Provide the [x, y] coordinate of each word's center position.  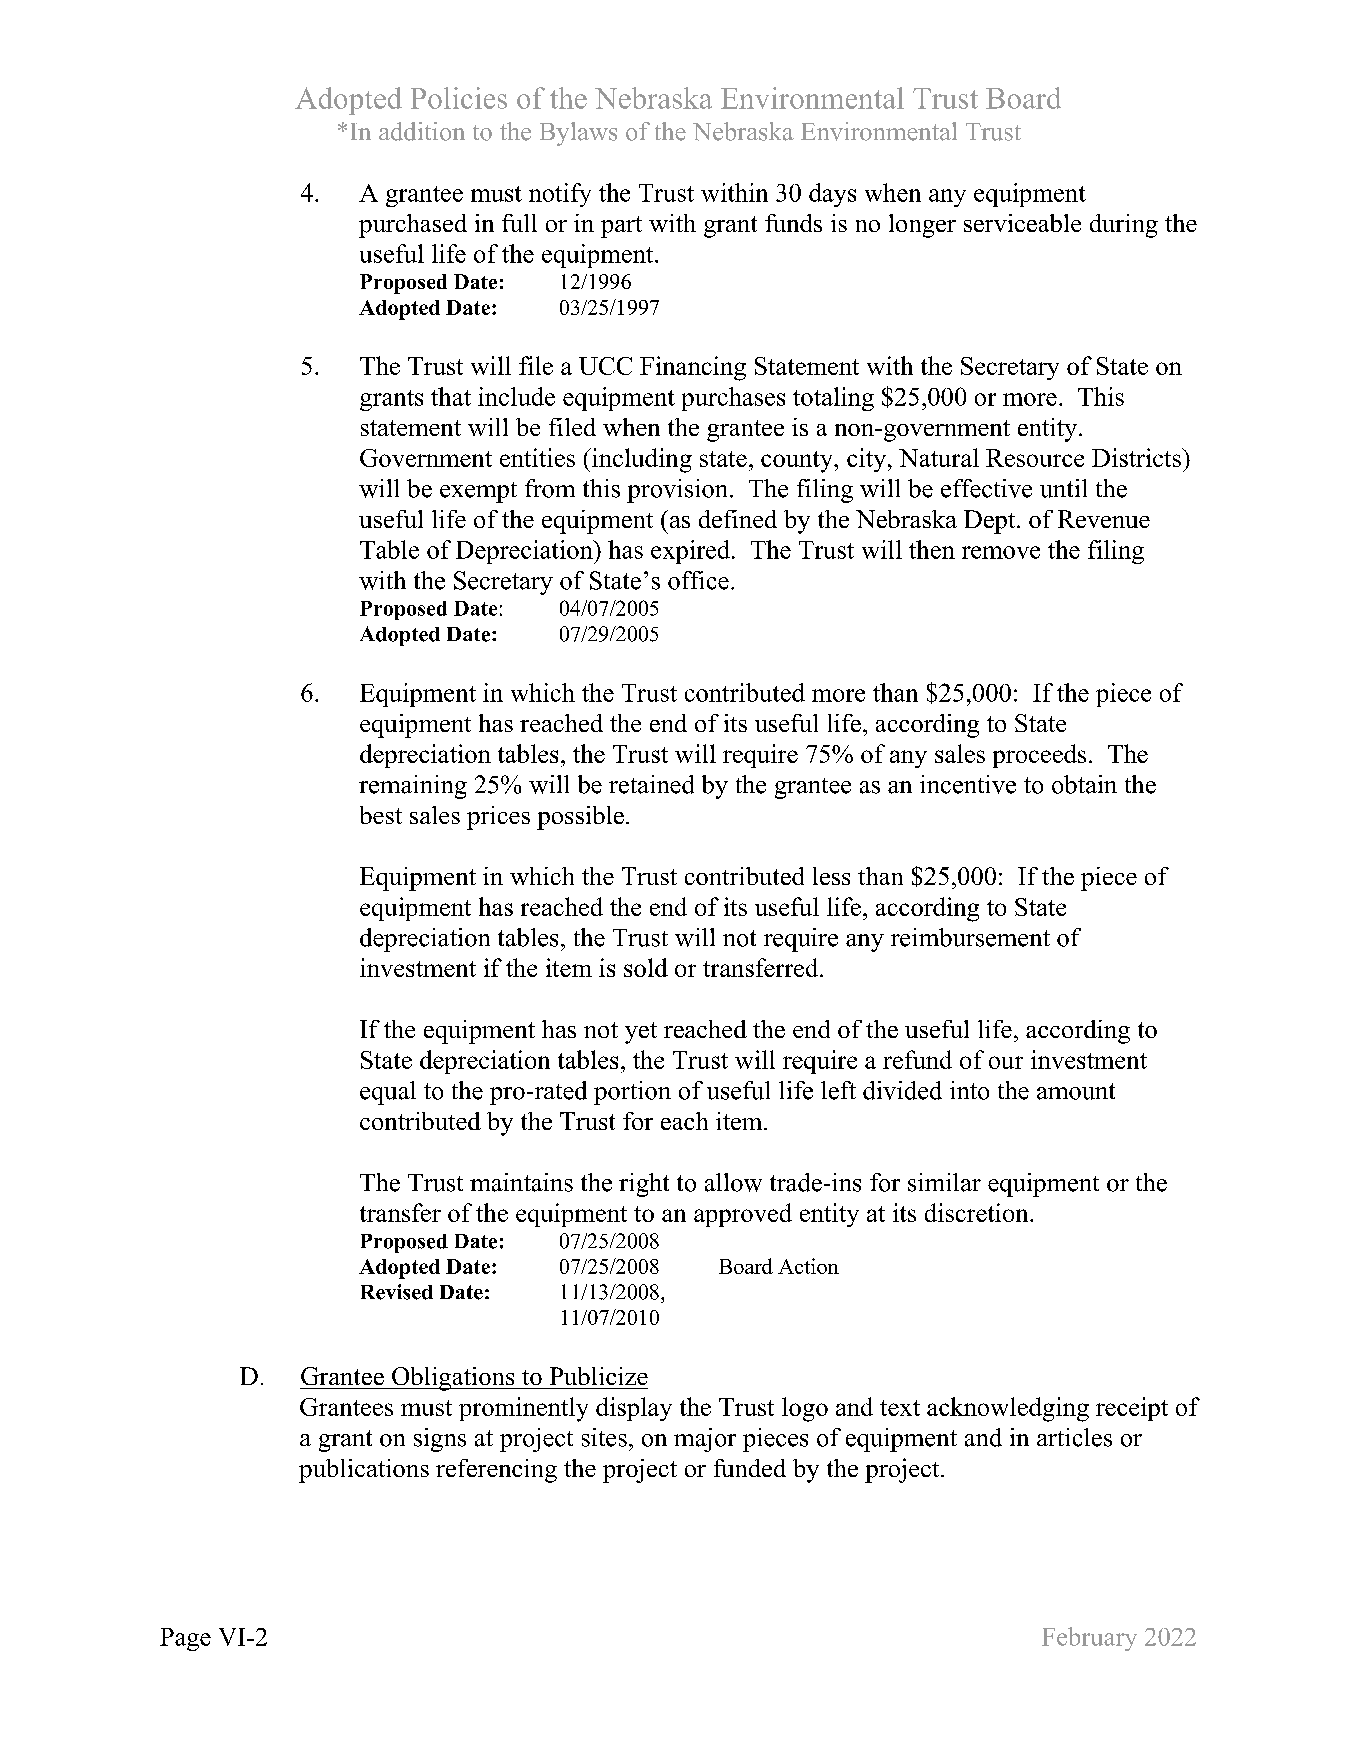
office [698, 580]
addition [422, 131]
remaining [413, 787]
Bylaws [578, 134]
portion [632, 1093]
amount [1076, 1091]
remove [1001, 552]
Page [185, 1639]
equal [388, 1093]
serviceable [1022, 223]
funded [750, 1468]
